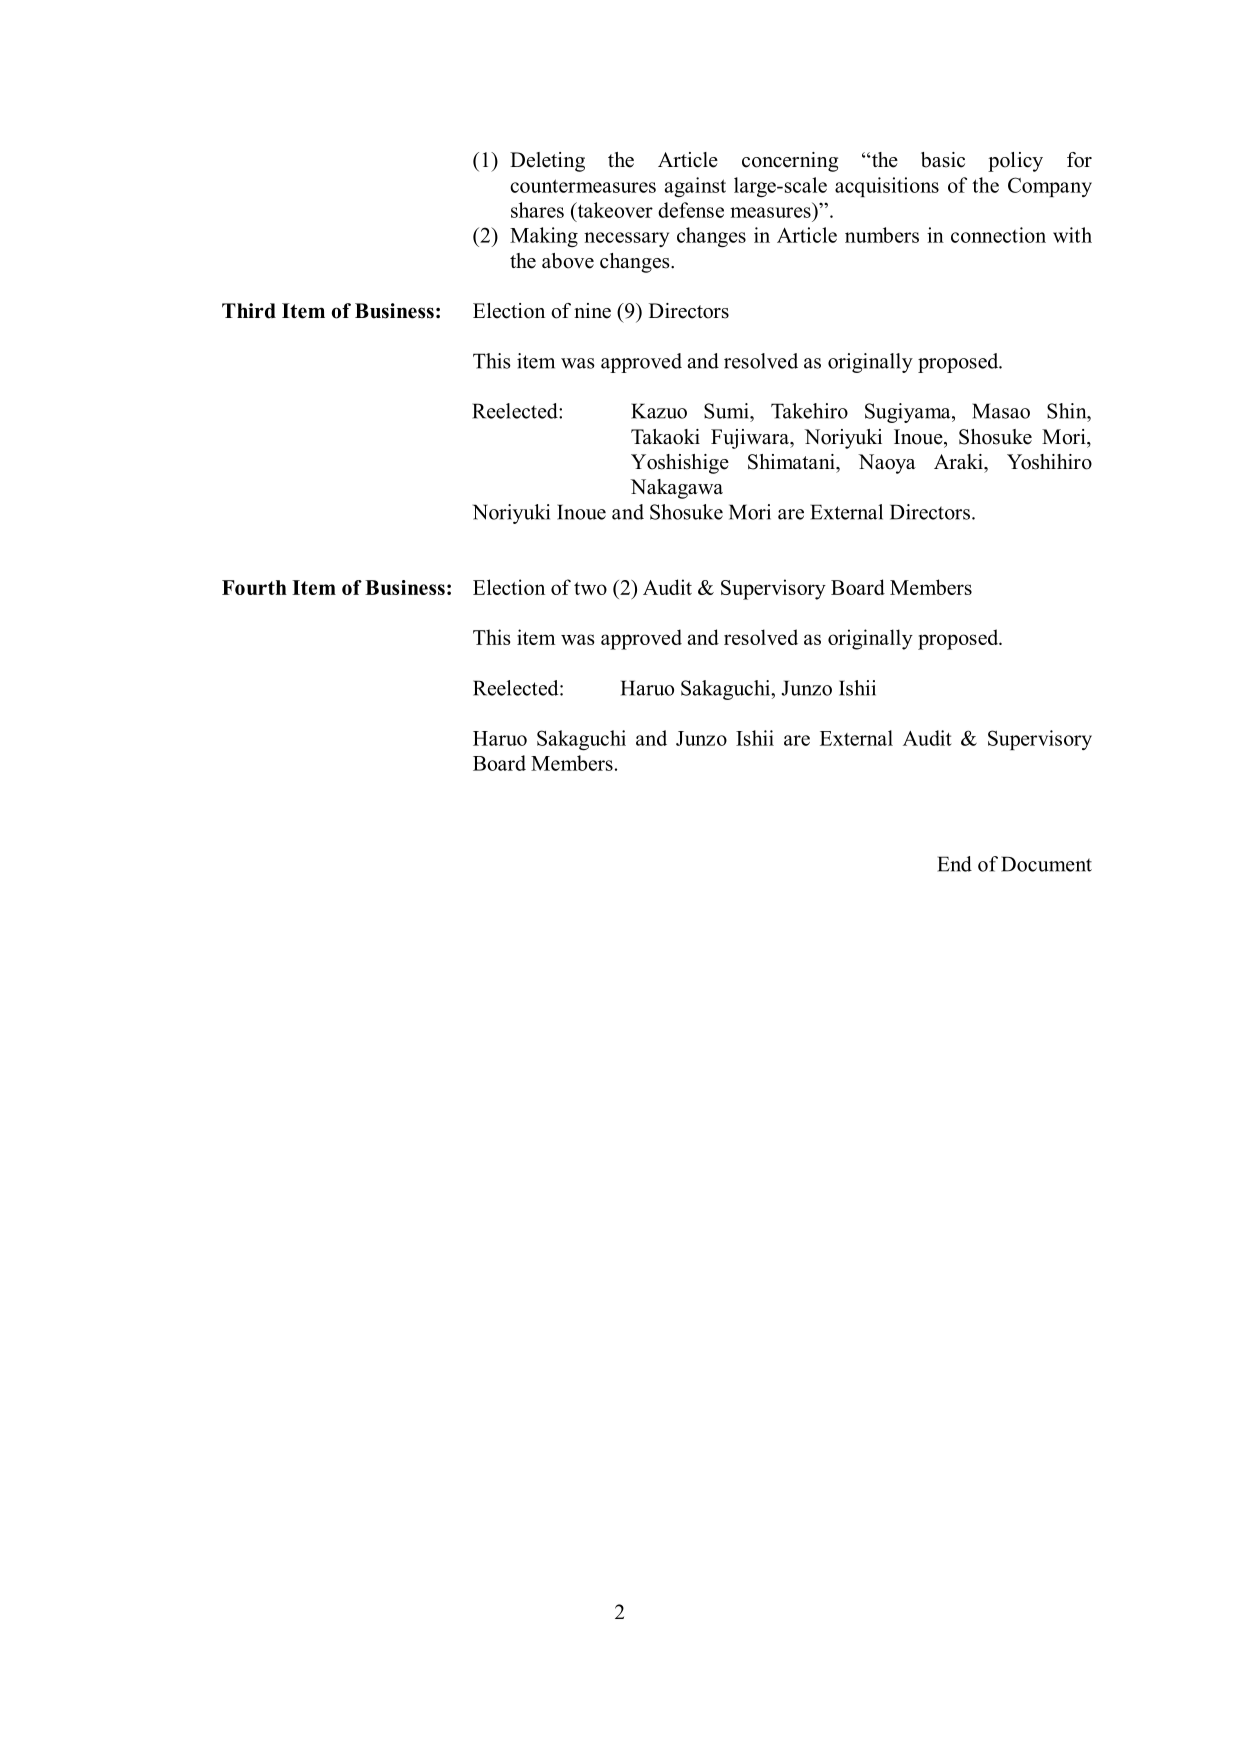 The height and width of the image is (1753, 1240). What do you see at coordinates (254, 587) in the image?
I see `Fourth` at bounding box center [254, 587].
